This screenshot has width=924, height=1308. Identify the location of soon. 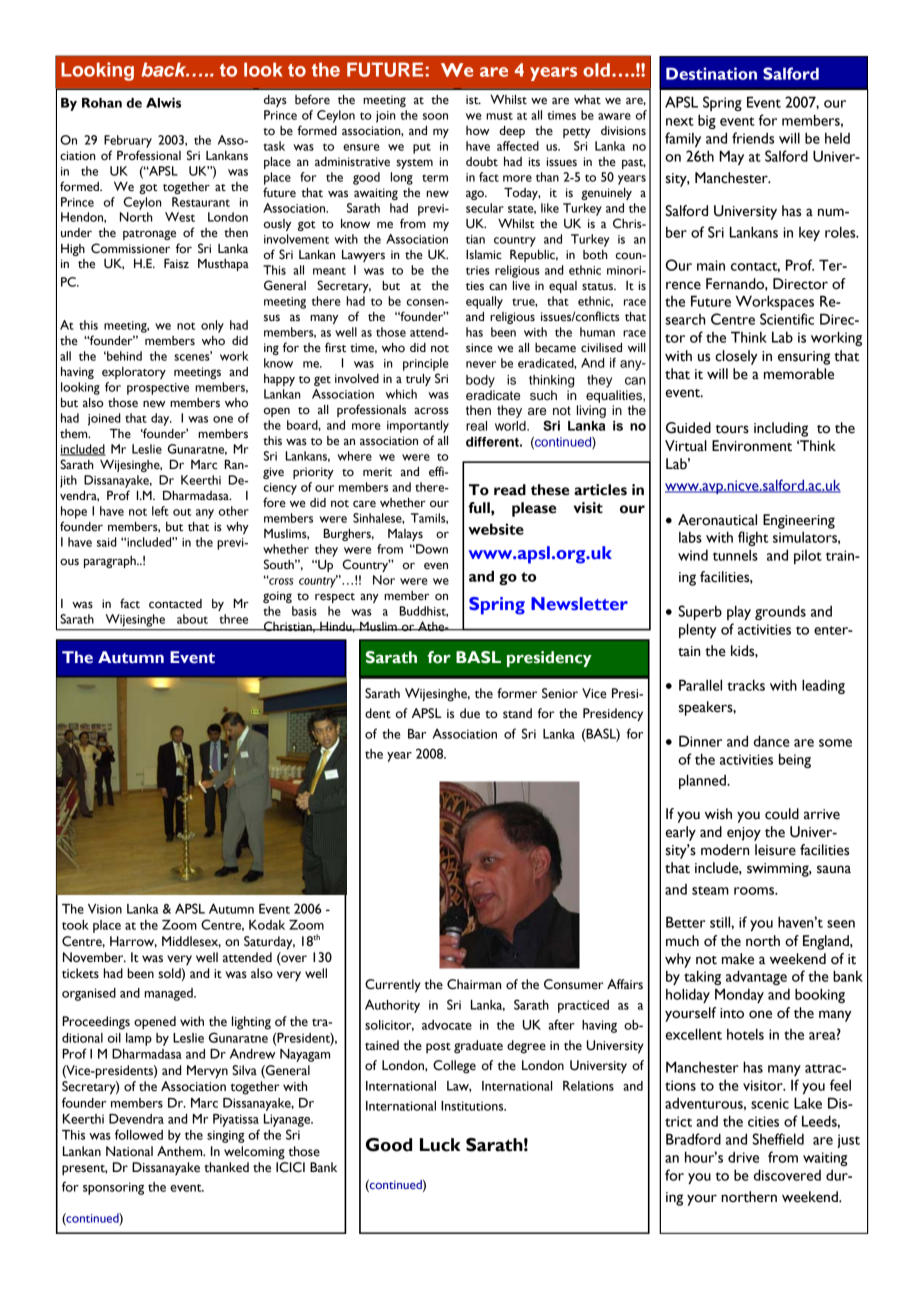
(435, 116).
